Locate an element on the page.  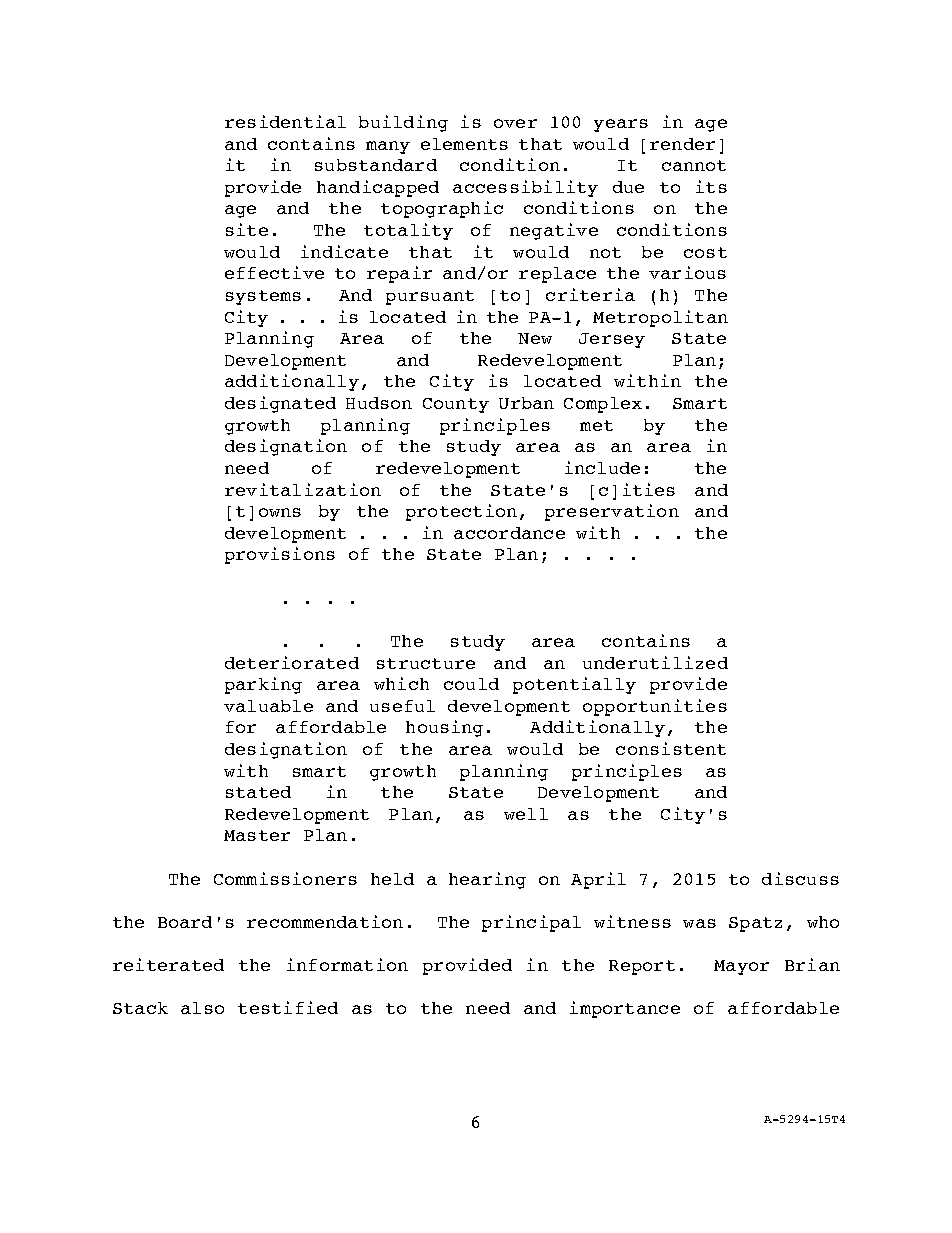
accordance is located at coordinates (509, 533).
